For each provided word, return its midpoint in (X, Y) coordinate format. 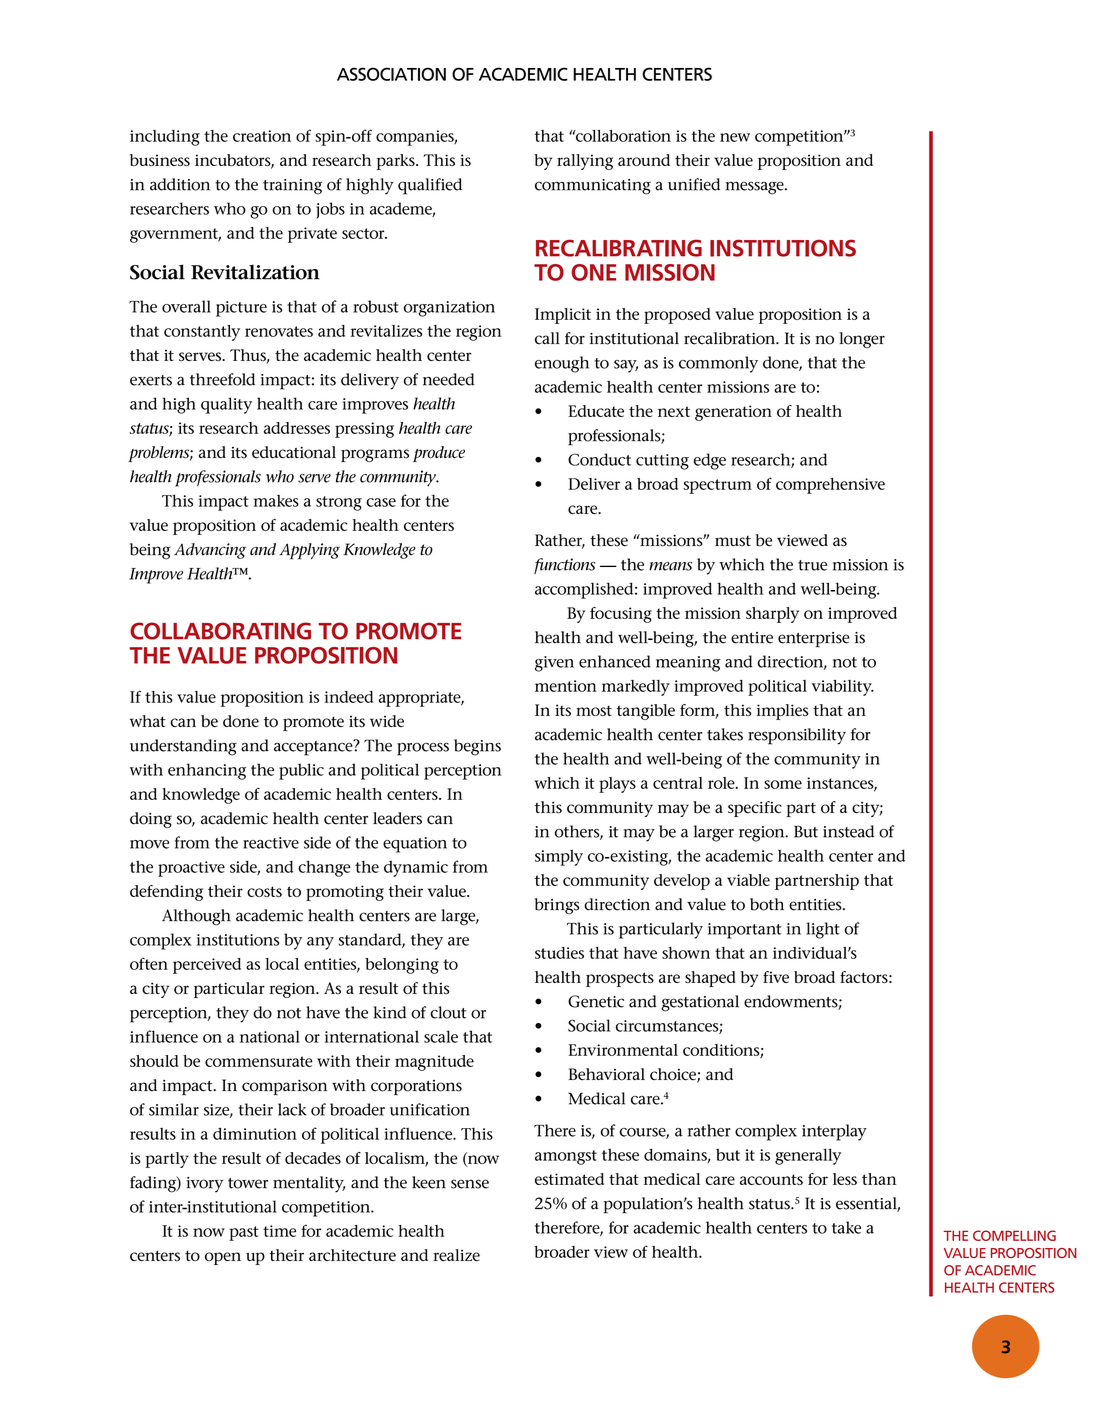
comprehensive (830, 486)
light (823, 930)
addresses (297, 428)
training (292, 187)
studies (559, 953)
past (244, 1233)
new (735, 137)
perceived (207, 966)
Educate (596, 411)
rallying (585, 162)
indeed (349, 697)
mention (566, 686)
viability (843, 688)
